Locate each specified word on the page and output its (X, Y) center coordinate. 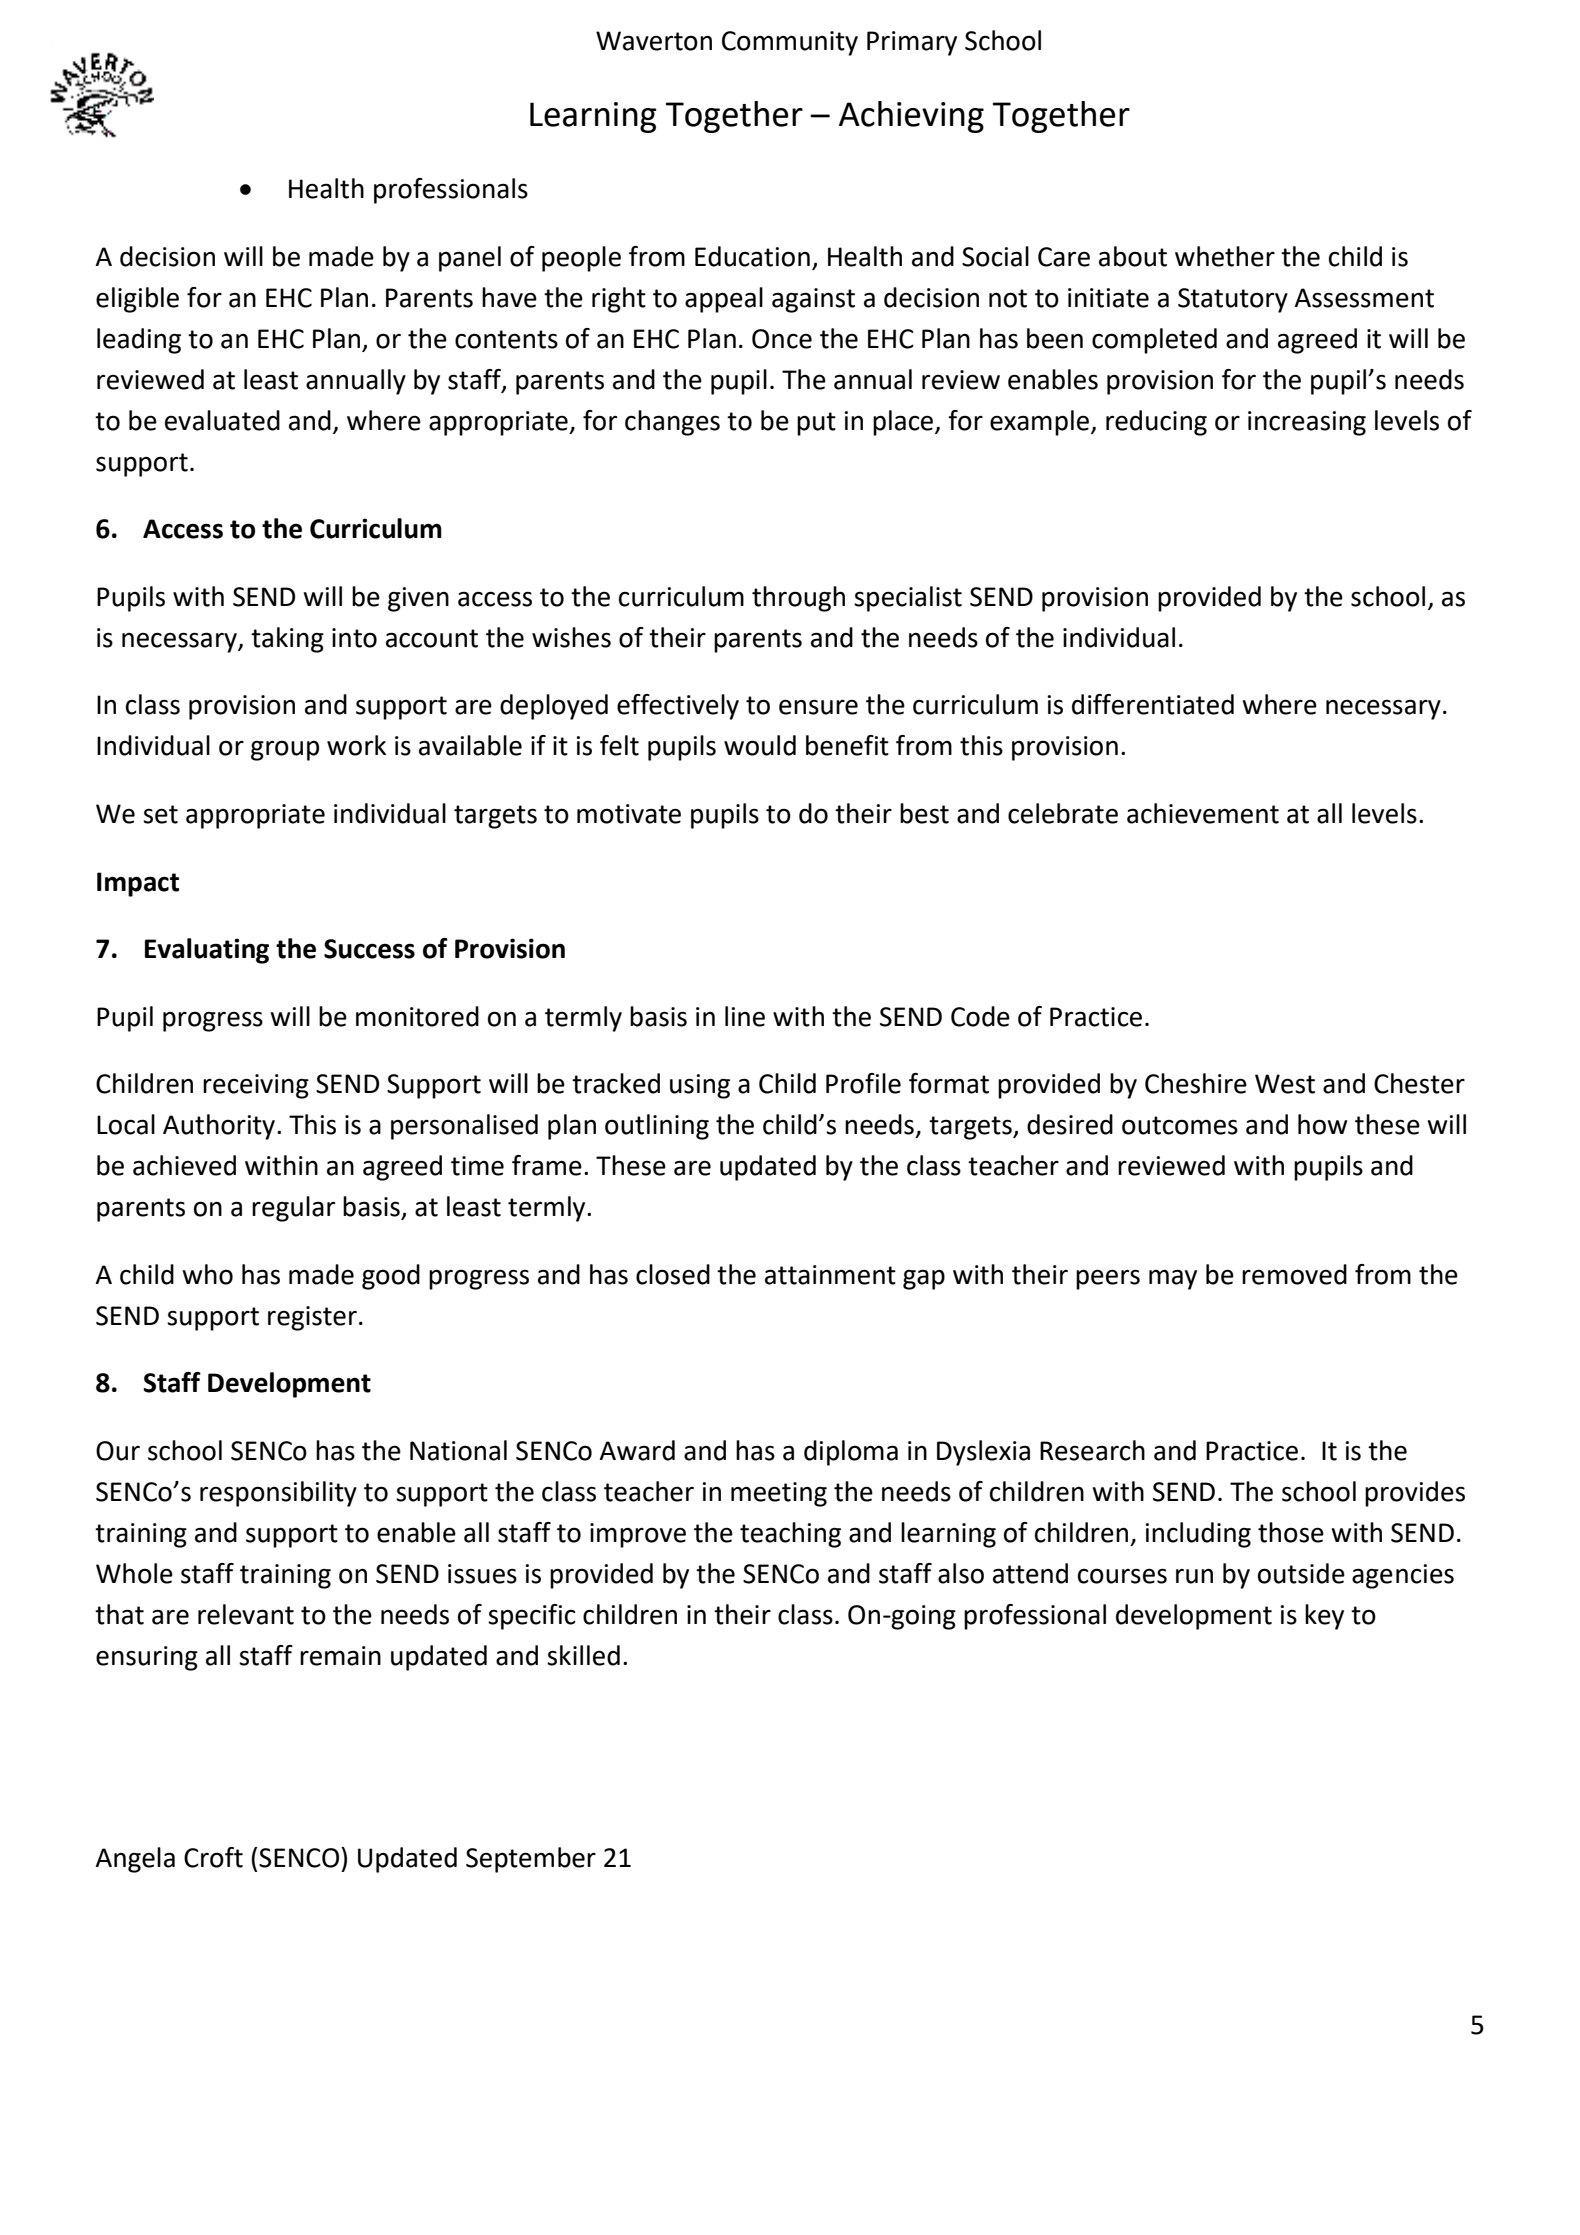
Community (790, 43)
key (1324, 1617)
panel (470, 259)
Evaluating (207, 951)
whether (1225, 256)
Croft (213, 1857)
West (1285, 1084)
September (531, 1860)
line (745, 1016)
